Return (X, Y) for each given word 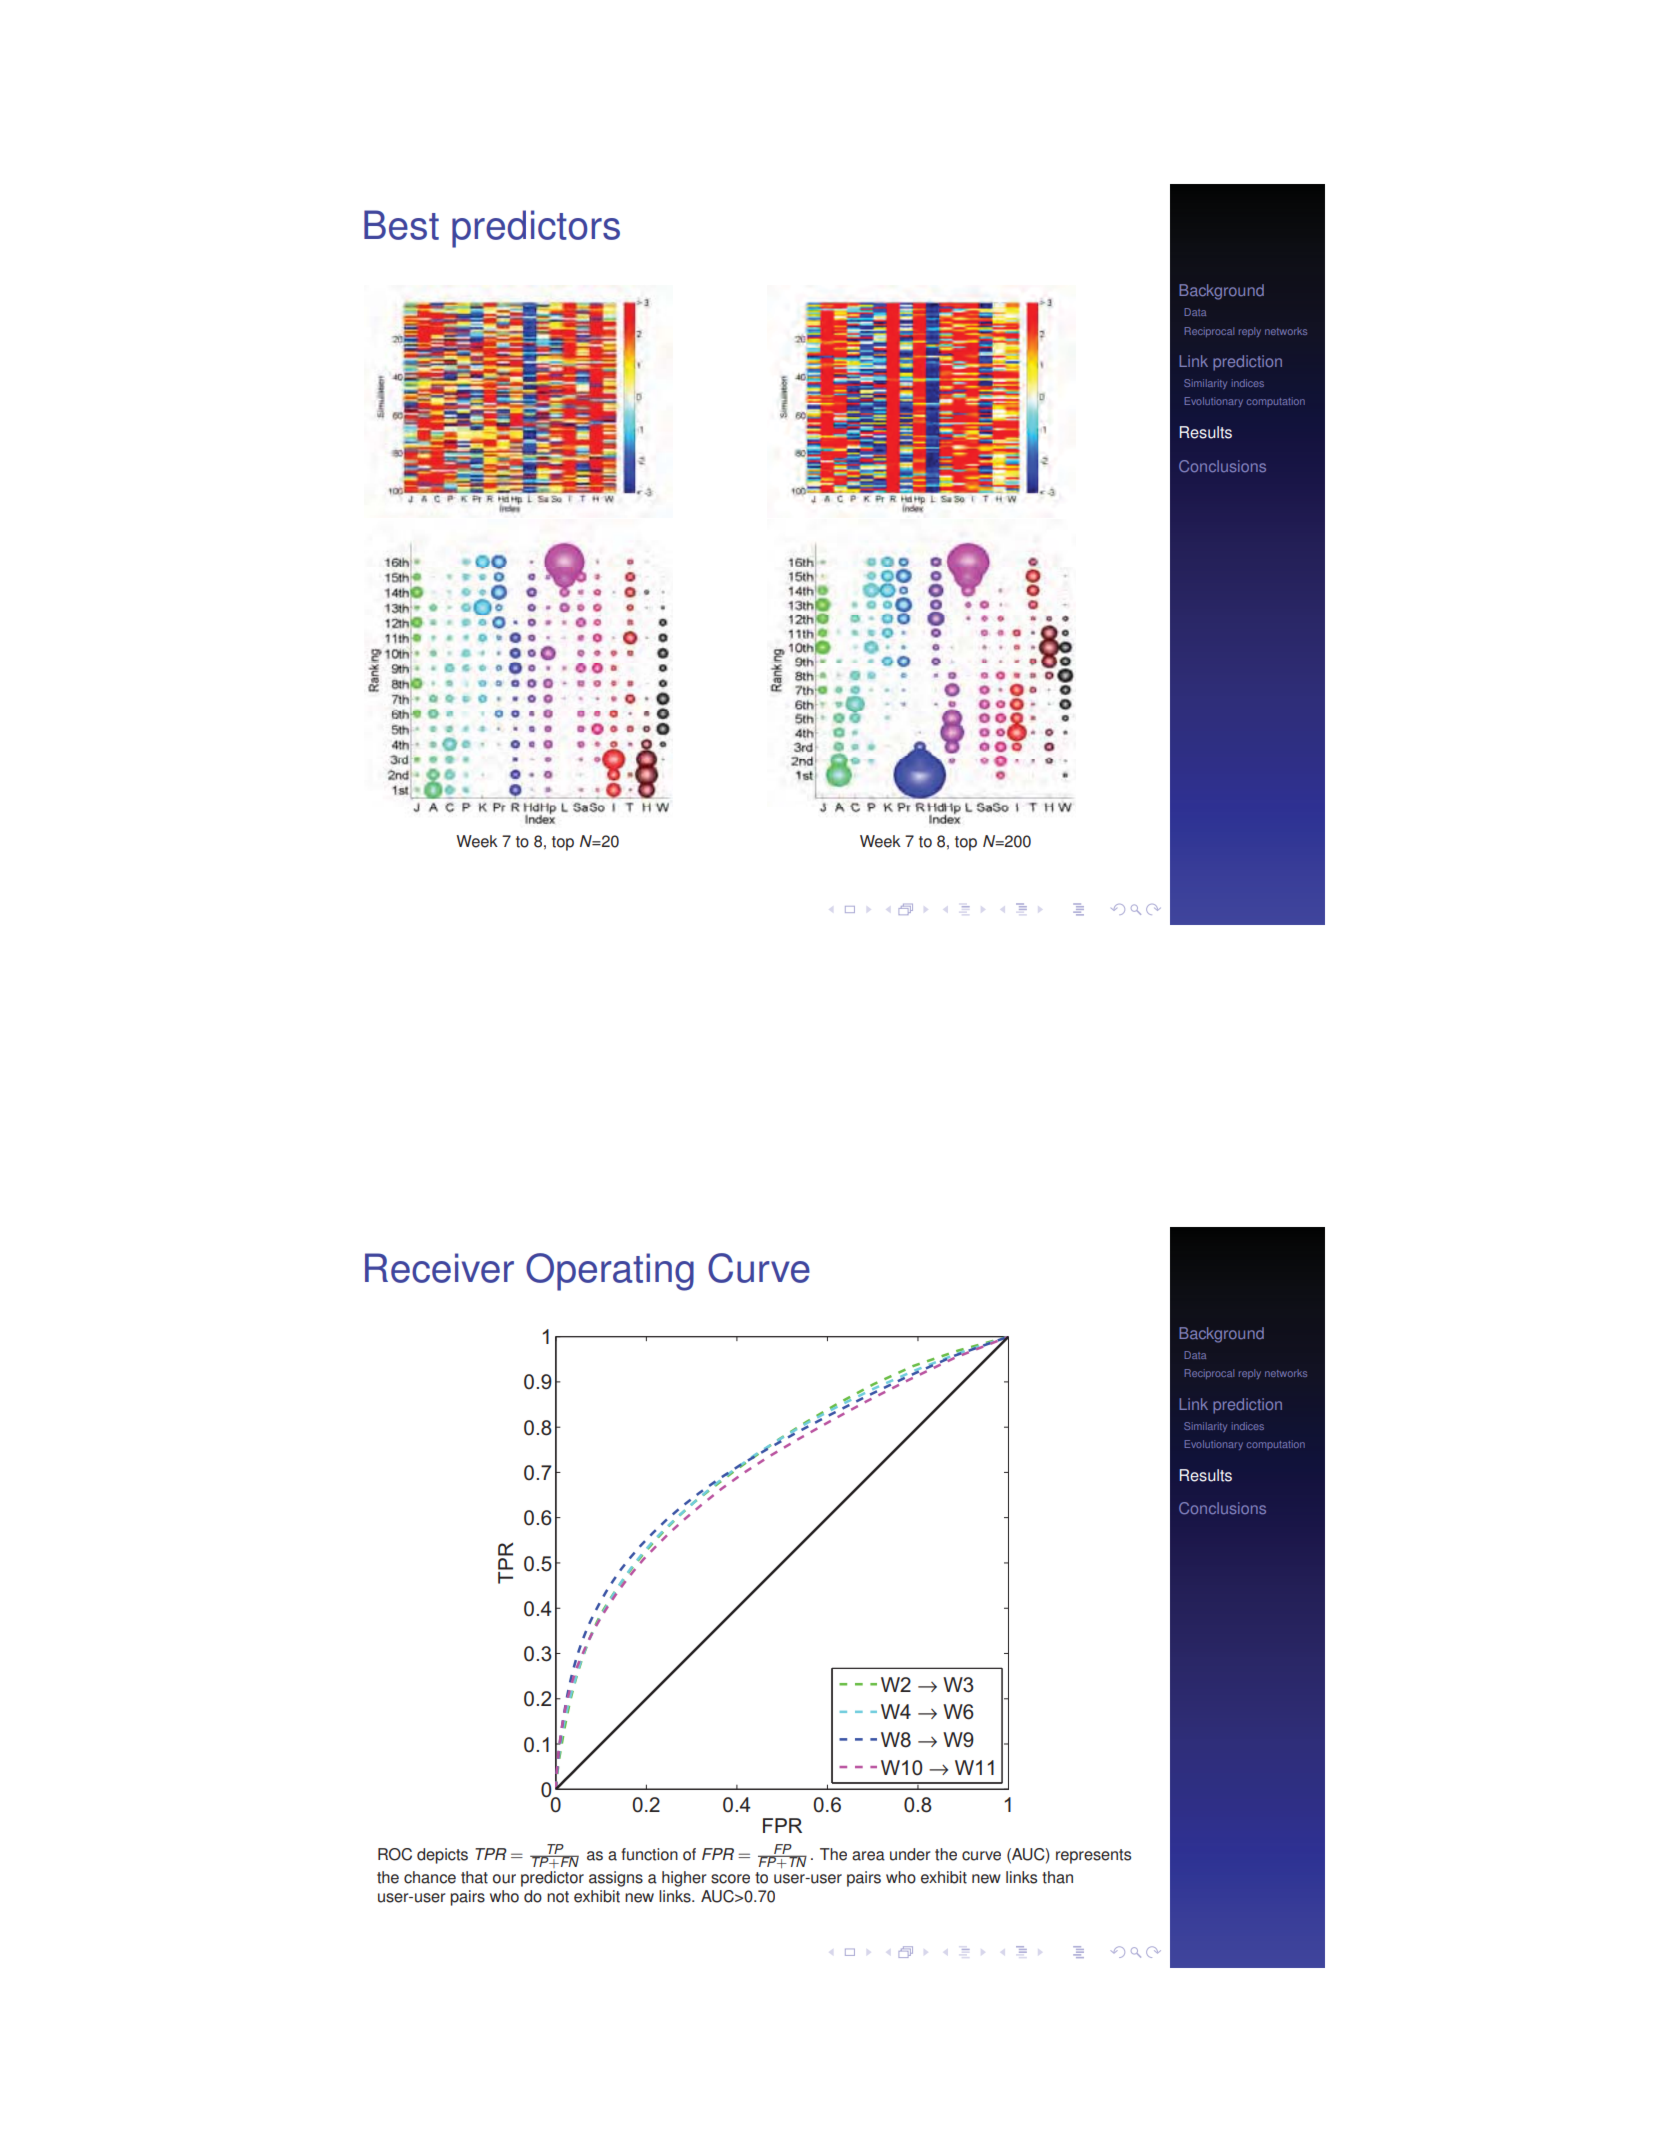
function (649, 1854)
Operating (610, 1272)
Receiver (439, 1268)
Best (401, 225)
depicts (442, 1856)
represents (1093, 1856)
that (474, 1877)
